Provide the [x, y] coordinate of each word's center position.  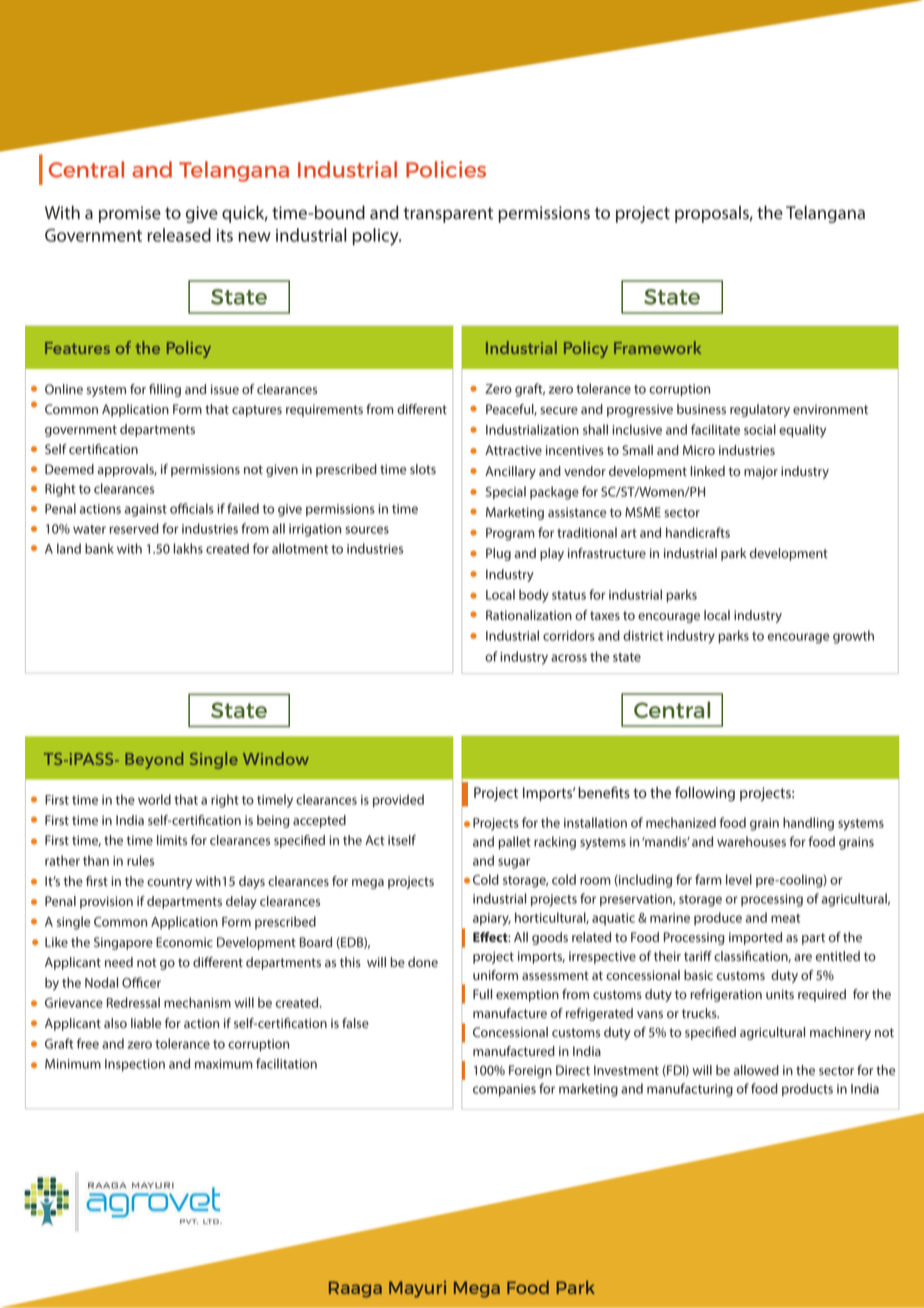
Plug [498, 554]
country [169, 883]
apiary [492, 919]
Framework [657, 347]
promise [130, 214]
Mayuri [417, 1289]
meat [785, 918]
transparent [448, 215]
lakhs [188, 548]
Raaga [355, 1289]
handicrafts [698, 532]
